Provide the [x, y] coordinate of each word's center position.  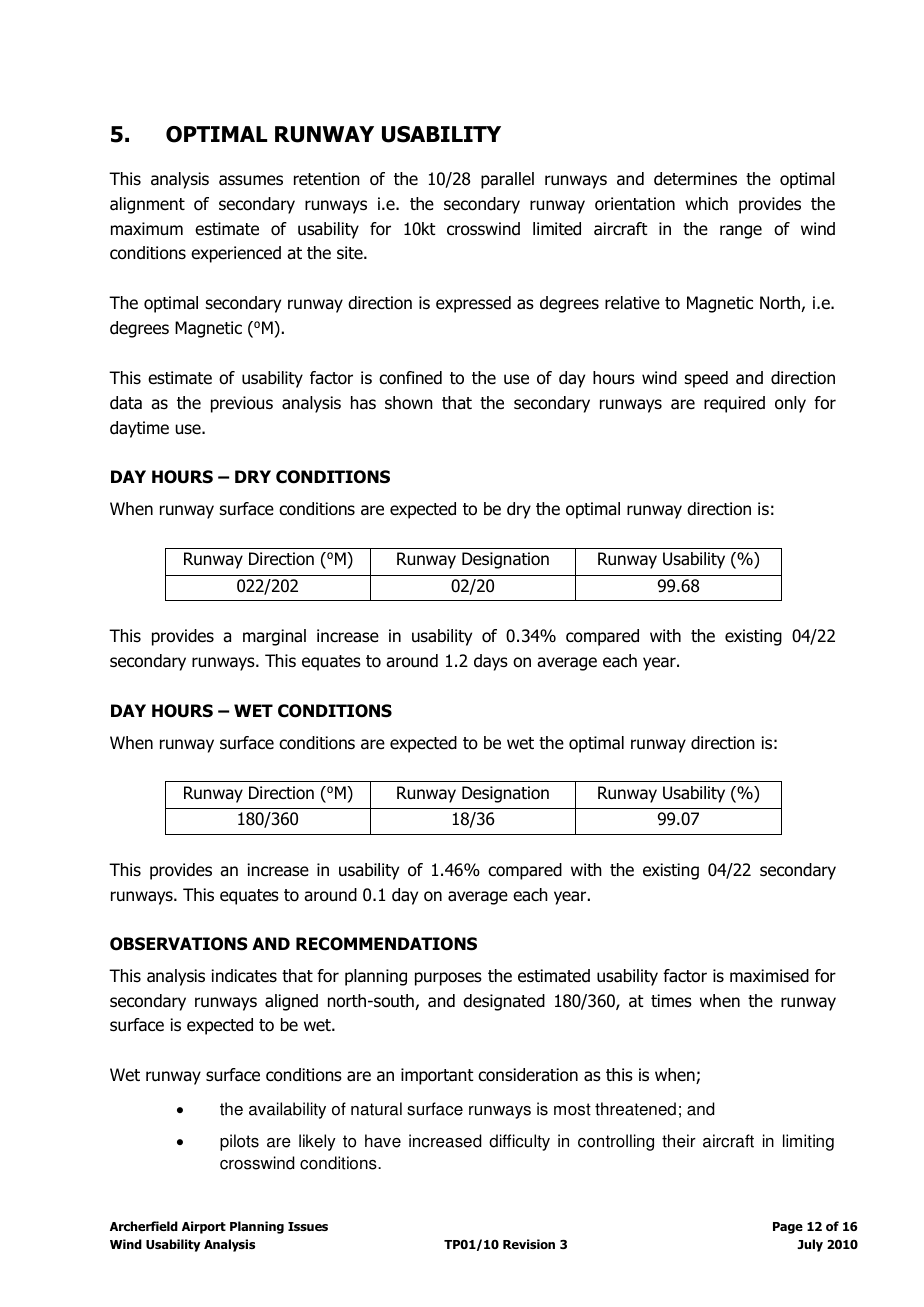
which [706, 203]
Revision [529, 1244]
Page [788, 1228]
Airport [204, 1227]
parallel [507, 180]
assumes [251, 180]
